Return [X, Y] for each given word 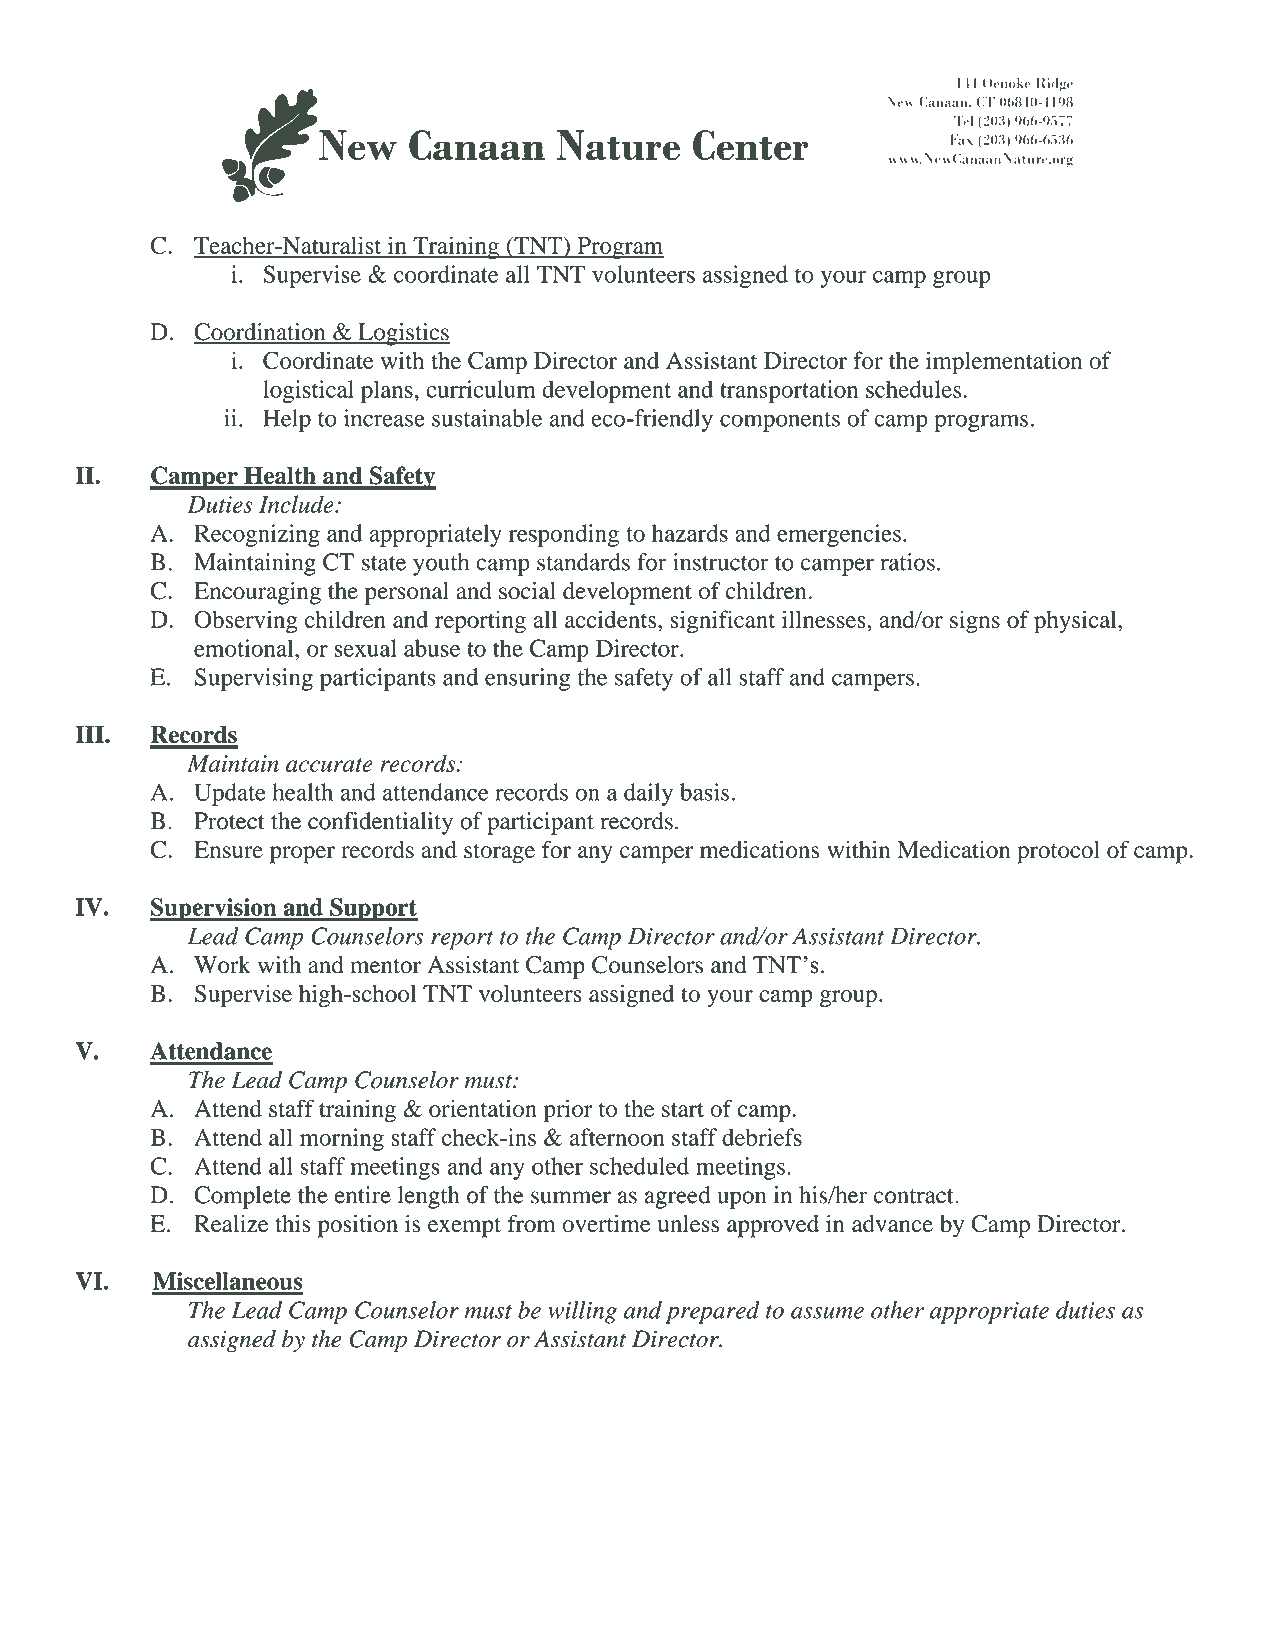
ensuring [527, 679]
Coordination [261, 333]
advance [892, 1223]
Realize [231, 1223]
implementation [1004, 363]
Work [222, 965]
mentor [385, 966]
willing [582, 1312]
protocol [1058, 852]
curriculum [481, 389]
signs [975, 622]
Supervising [254, 679]
